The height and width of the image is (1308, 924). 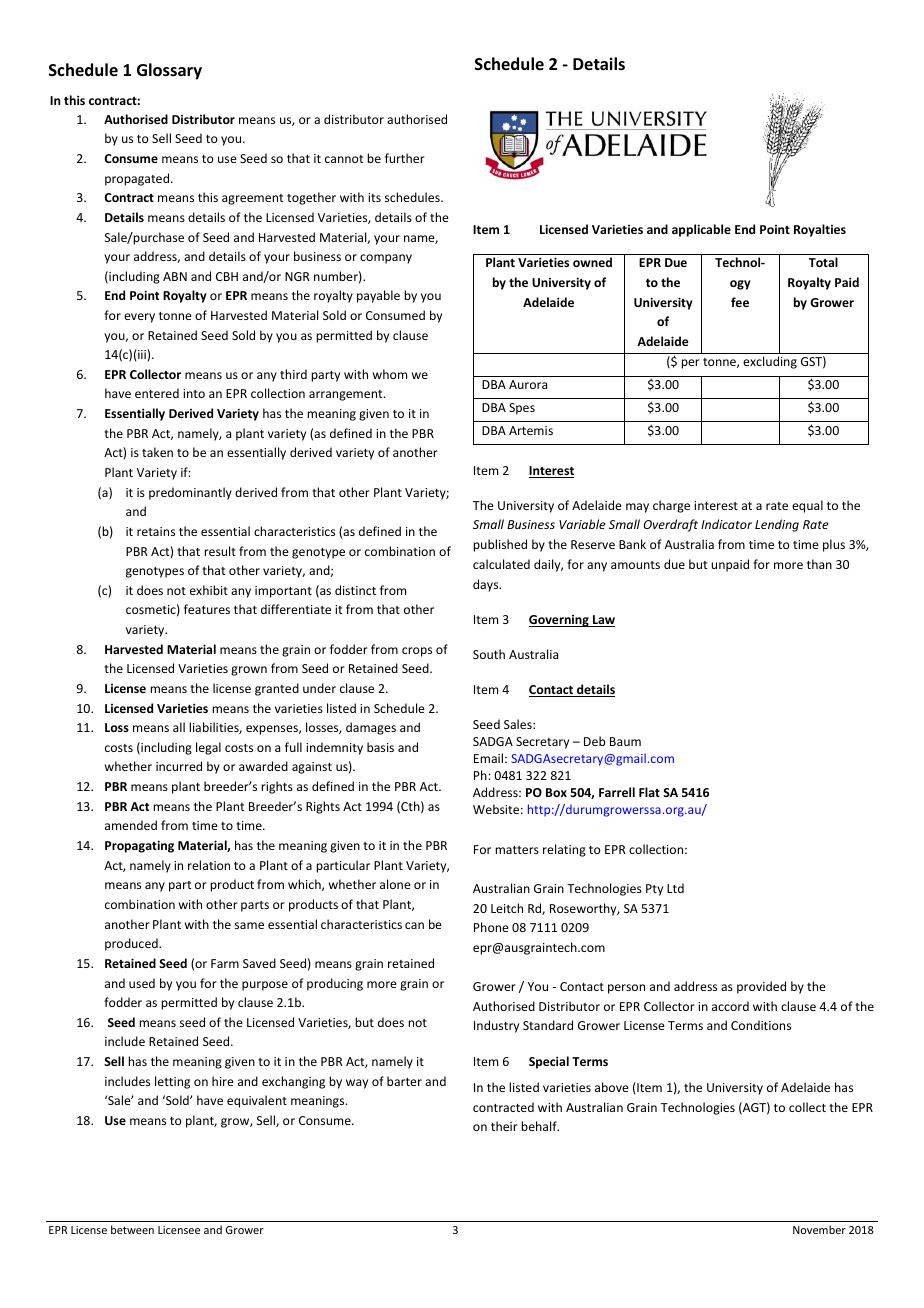 I want to click on November, so click(x=819, y=1229).
